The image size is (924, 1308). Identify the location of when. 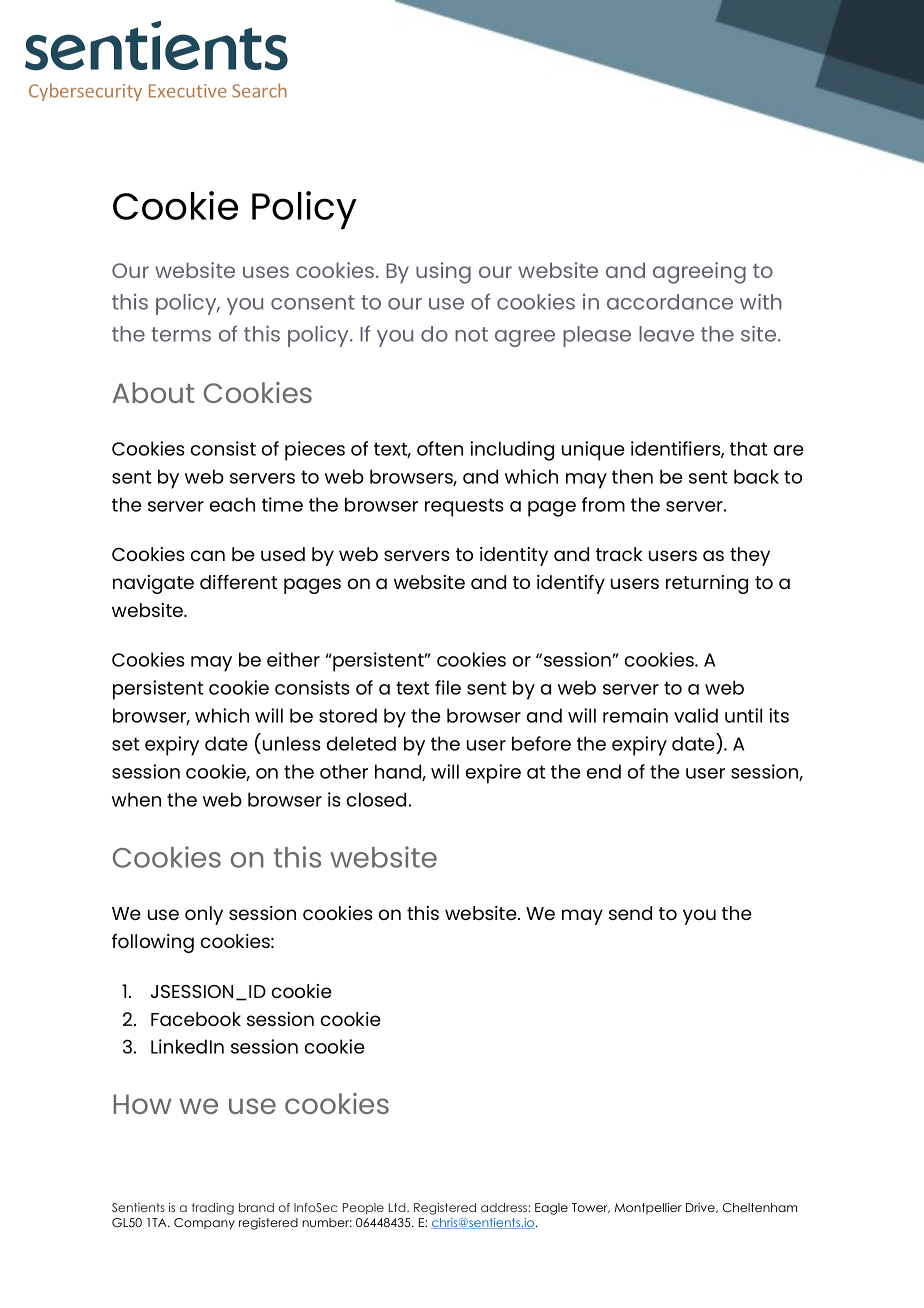
(136, 799).
